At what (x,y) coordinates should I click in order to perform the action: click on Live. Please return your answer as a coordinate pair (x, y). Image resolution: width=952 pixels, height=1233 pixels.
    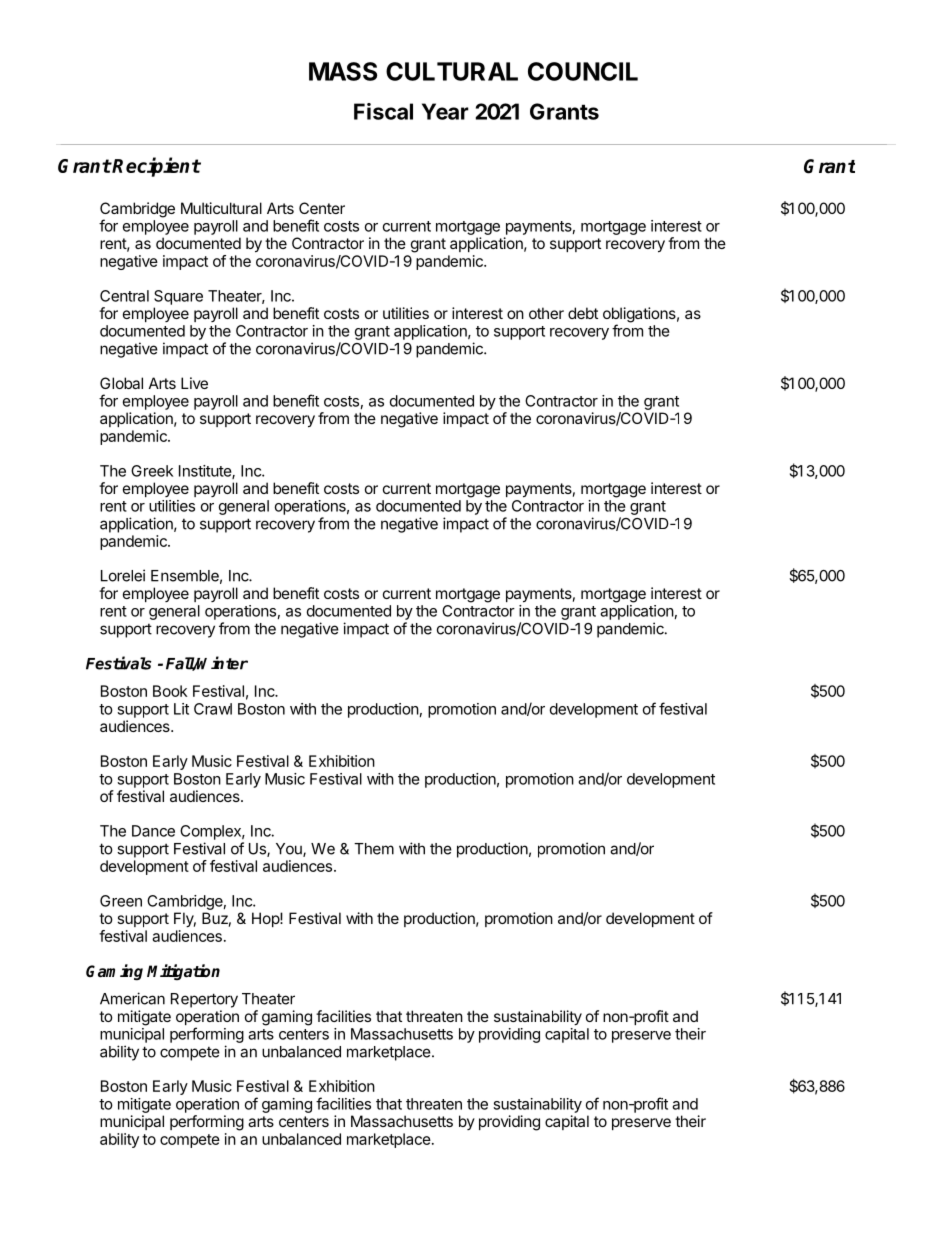
    Looking at the image, I should click on (194, 383).
